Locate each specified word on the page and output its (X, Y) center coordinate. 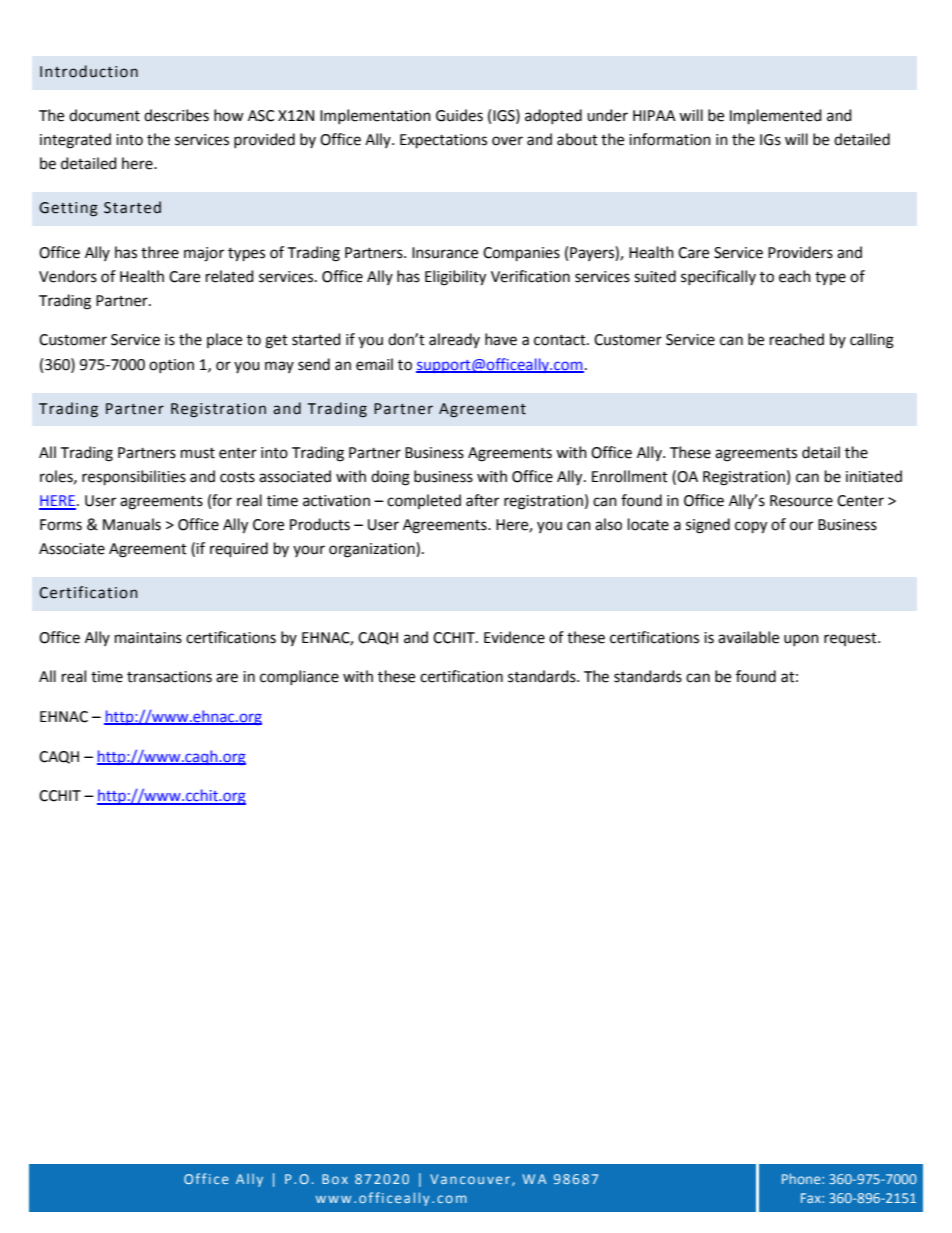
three (160, 252)
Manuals (132, 524)
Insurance (445, 253)
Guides (459, 115)
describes (176, 115)
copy (751, 527)
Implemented (776, 117)
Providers (800, 252)
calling (872, 341)
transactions (169, 677)
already (454, 340)
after (482, 500)
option (171, 366)
